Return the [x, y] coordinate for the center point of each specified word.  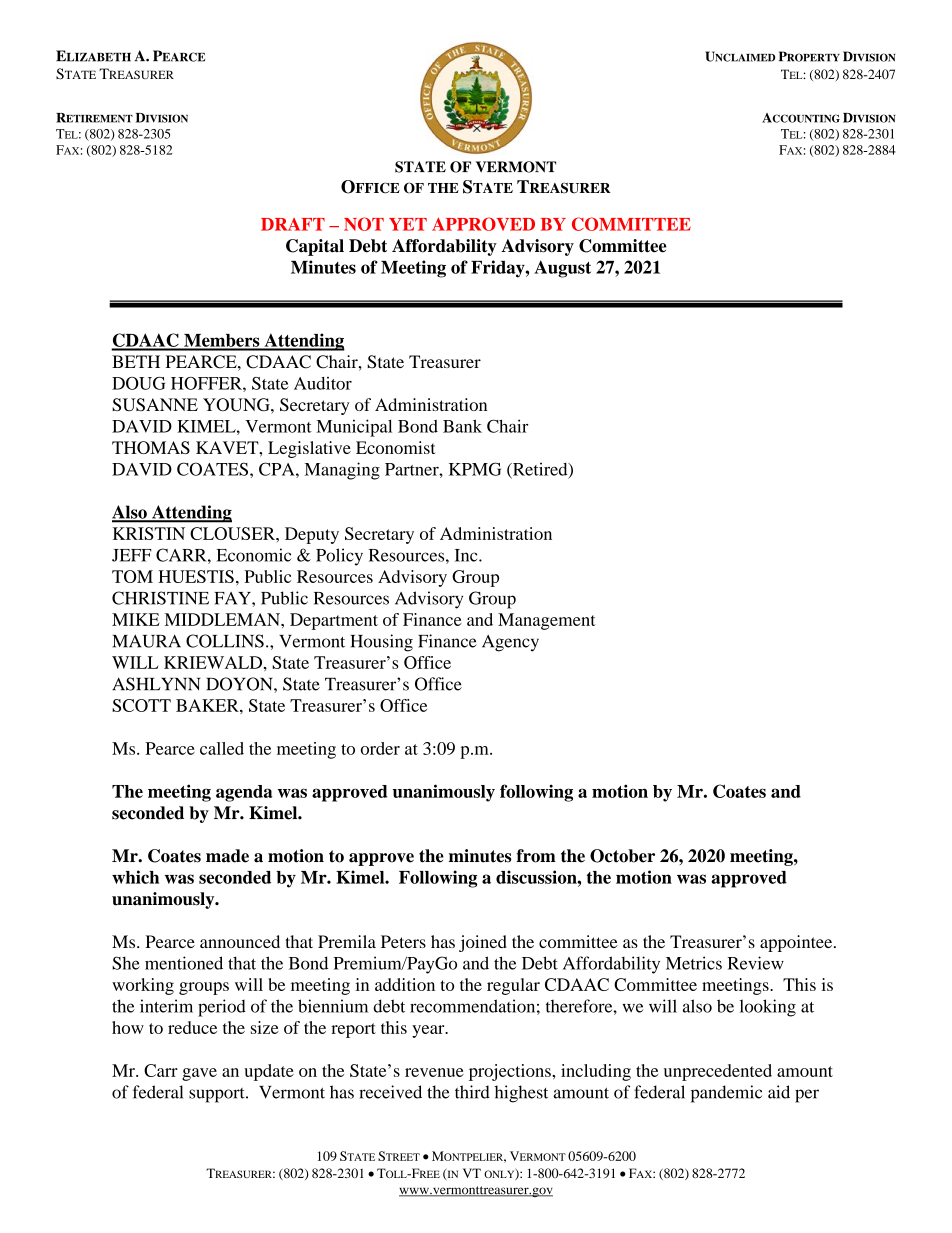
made [227, 856]
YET [408, 224]
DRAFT [293, 224]
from [536, 856]
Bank [462, 426]
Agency [510, 643]
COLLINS [225, 641]
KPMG [475, 469]
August [562, 269]
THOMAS [151, 447]
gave [199, 1074]
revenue [434, 1072]
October [622, 856]
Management [547, 621]
